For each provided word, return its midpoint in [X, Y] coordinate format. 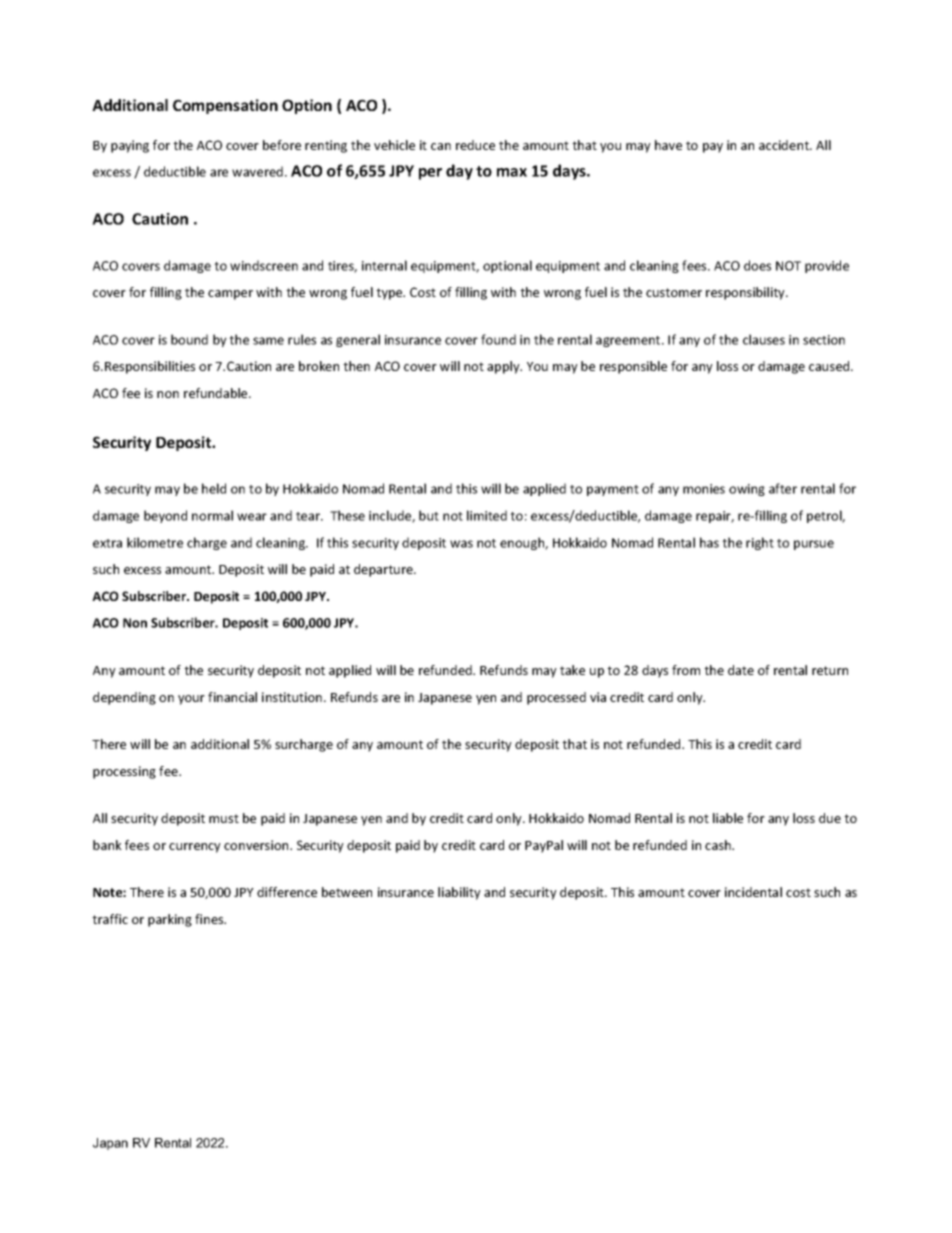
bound [189, 339]
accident [785, 145]
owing [747, 490]
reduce [475, 145]
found [498, 339]
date [741, 670]
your [191, 700]
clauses [764, 339]
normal [212, 515]
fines [210, 919]
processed [556, 698]
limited [487, 515]
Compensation [225, 106]
